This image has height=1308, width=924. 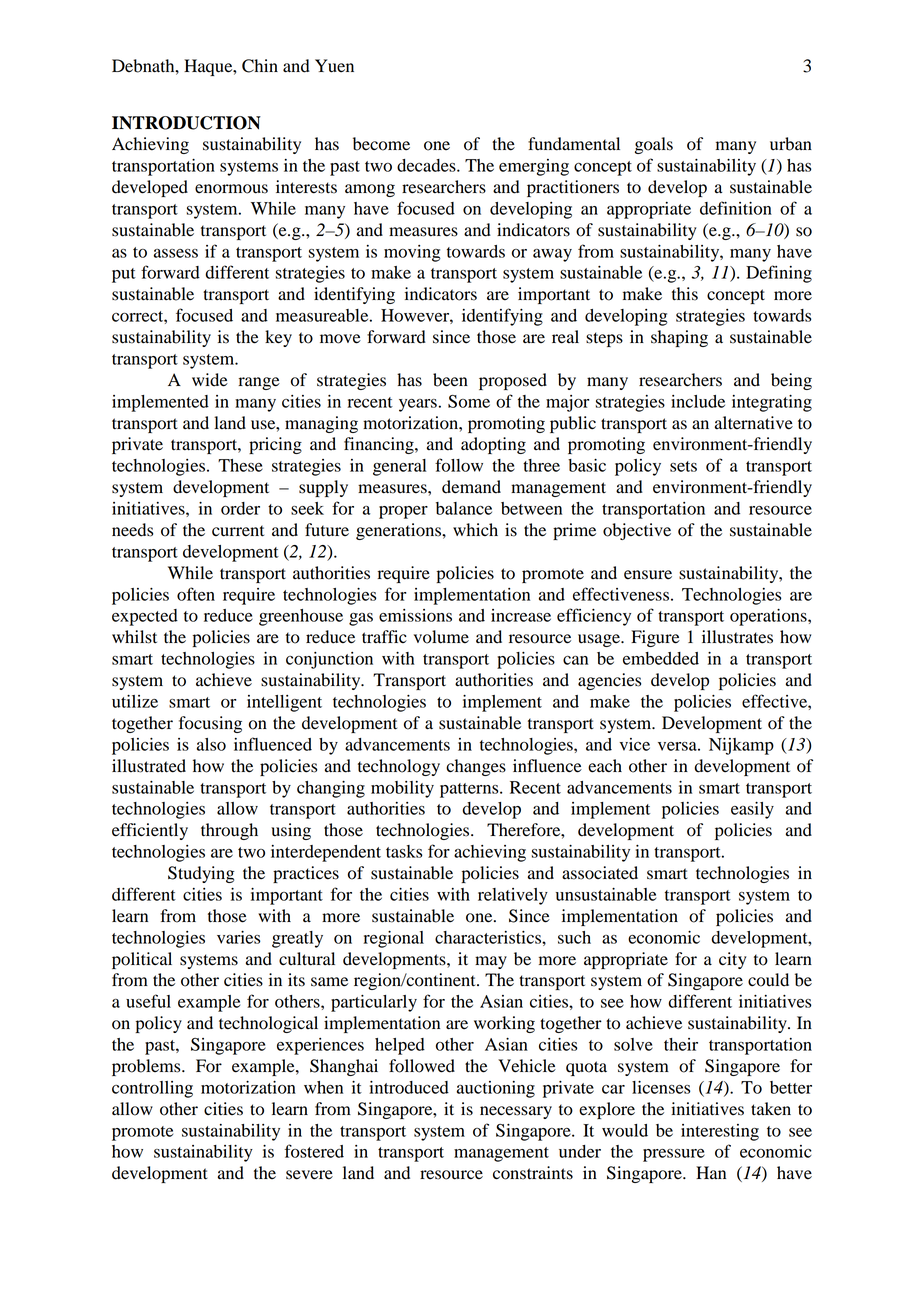 I want to click on interesting, so click(x=720, y=1132).
